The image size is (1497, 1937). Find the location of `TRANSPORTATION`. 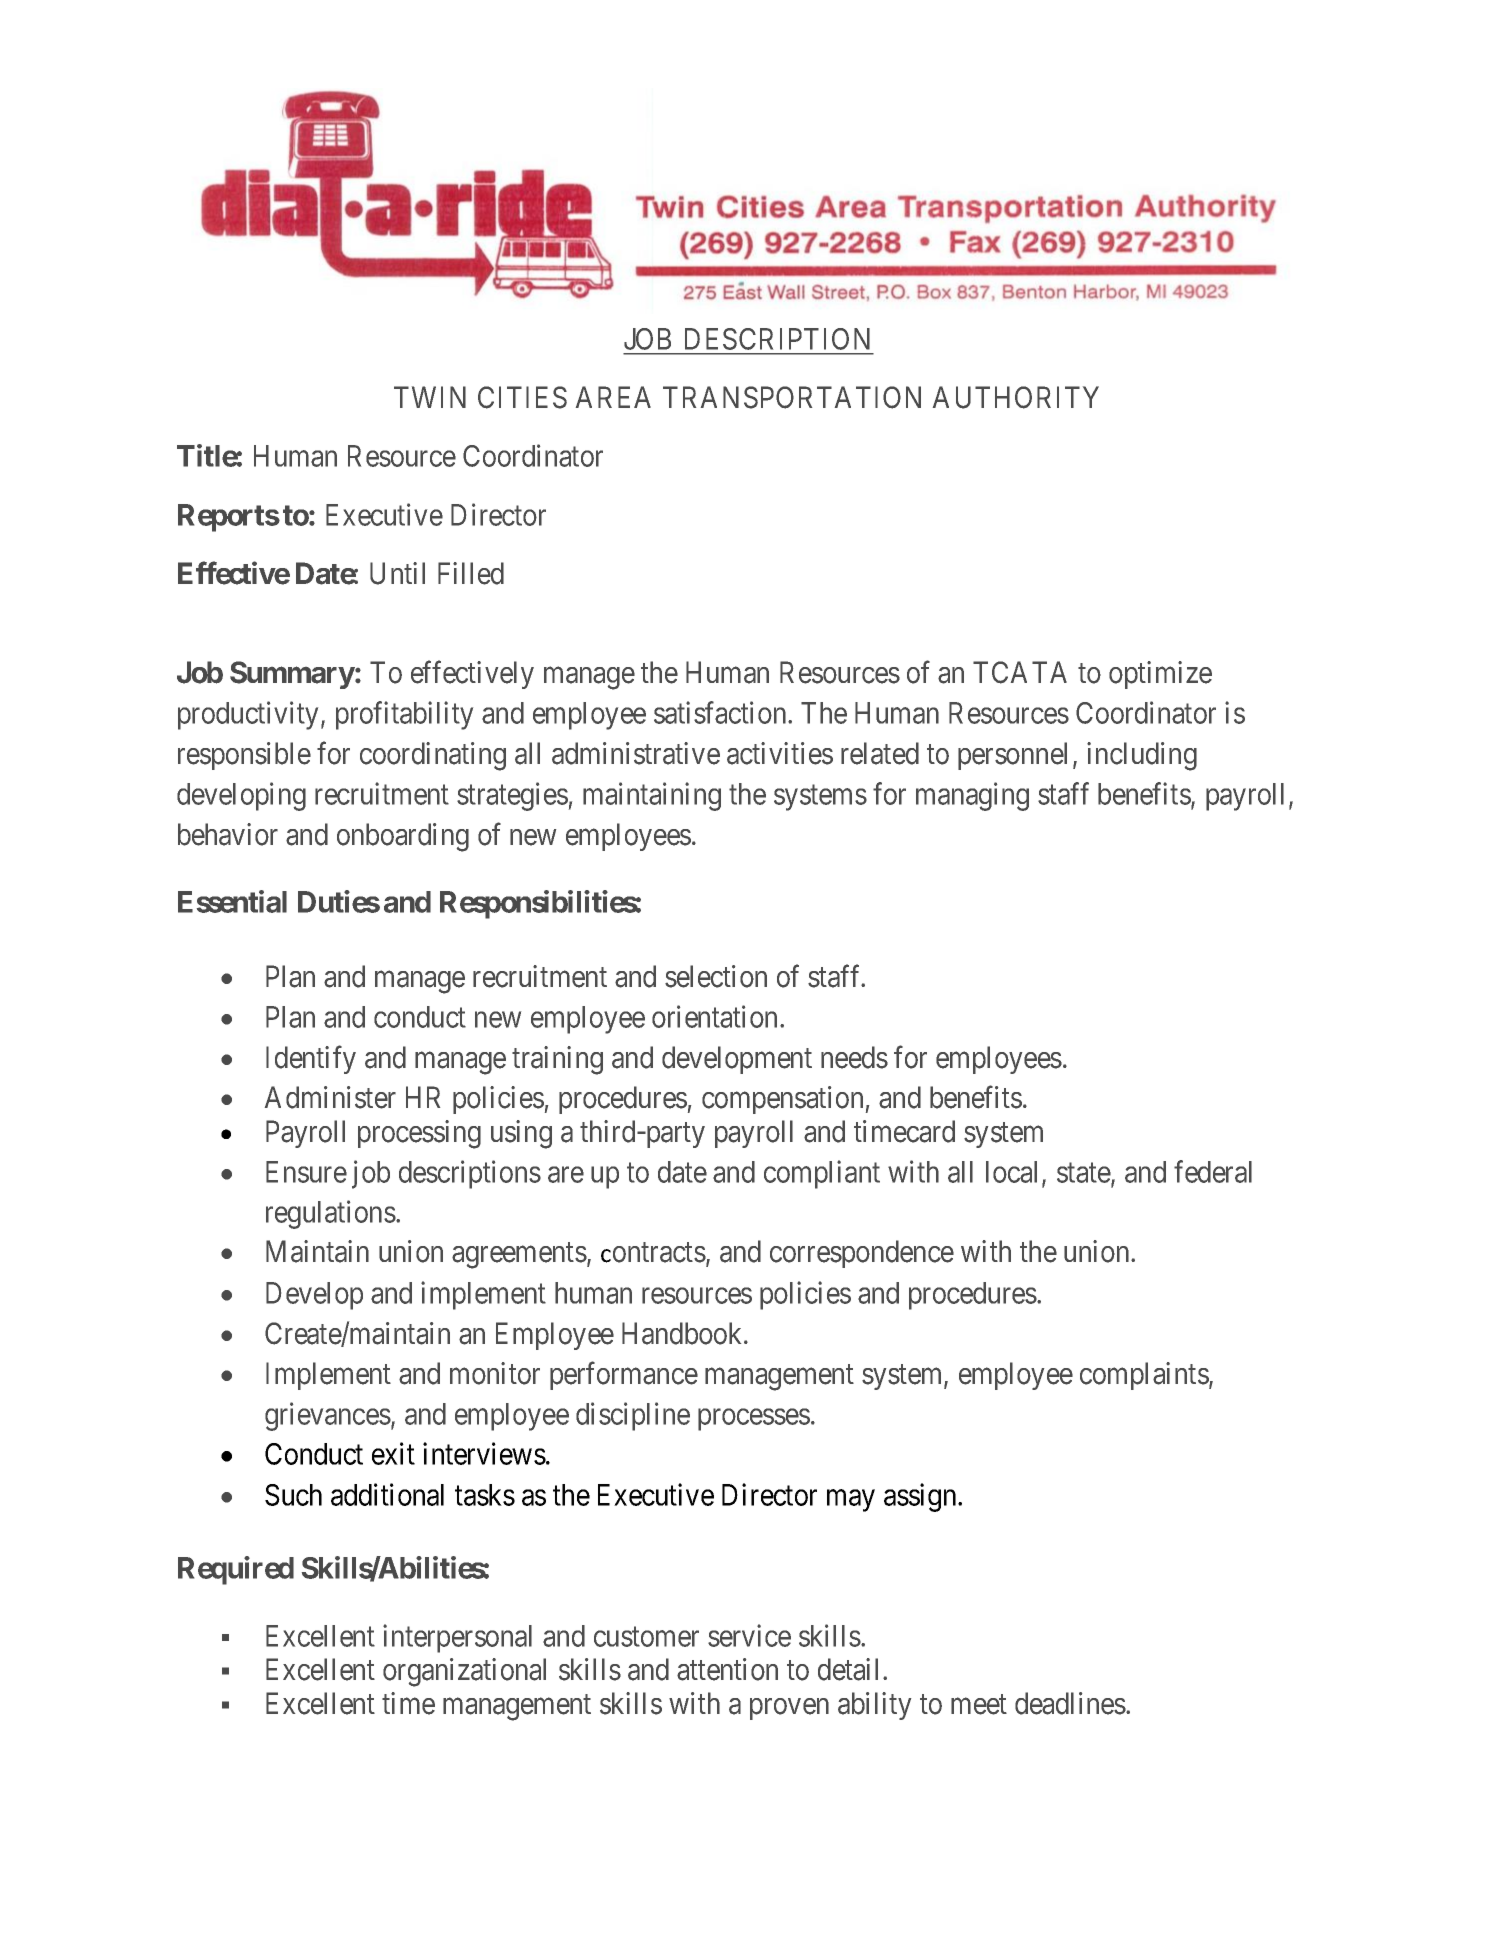

TRANSPORTATION is located at coordinates (792, 397).
